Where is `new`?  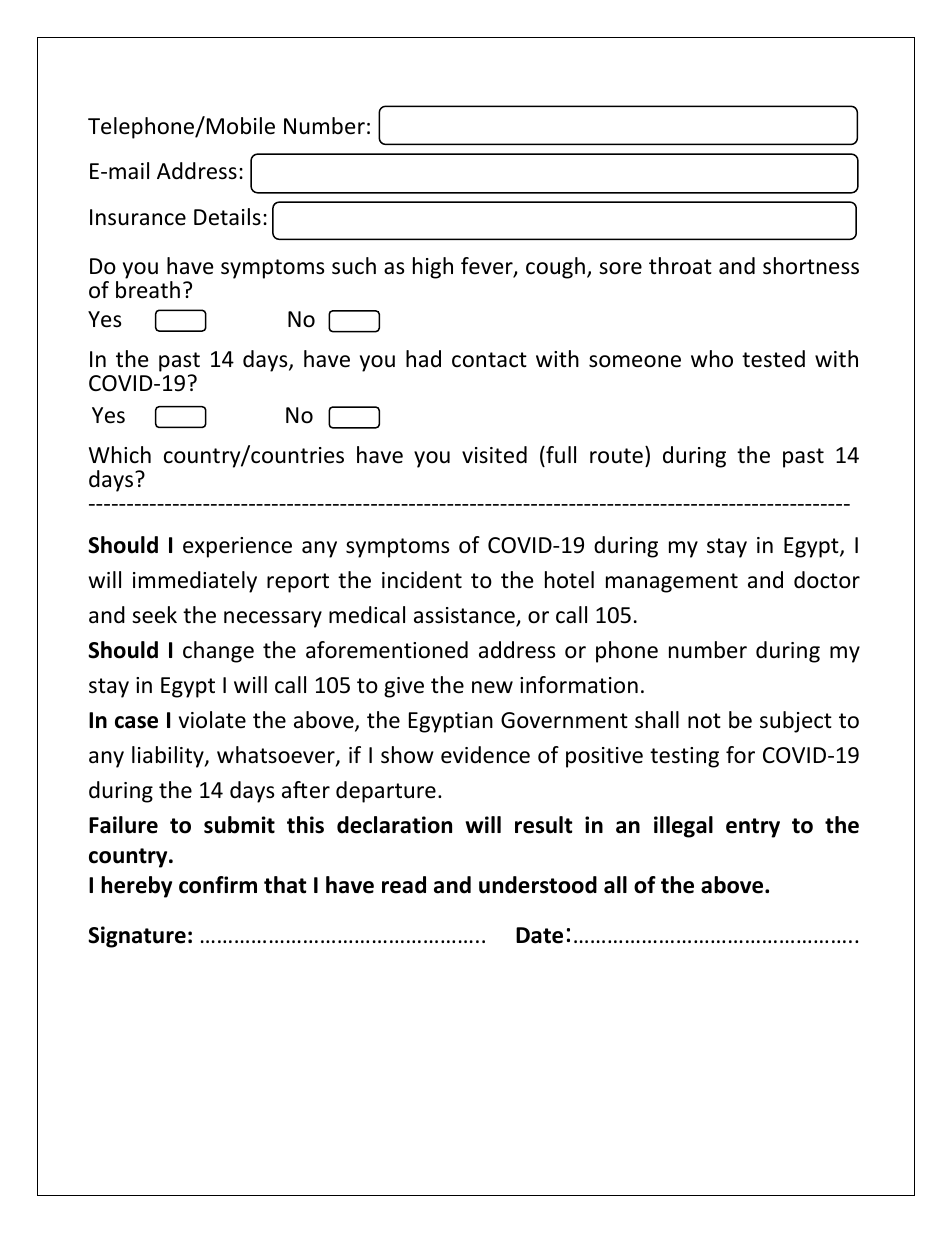 new is located at coordinates (492, 687).
